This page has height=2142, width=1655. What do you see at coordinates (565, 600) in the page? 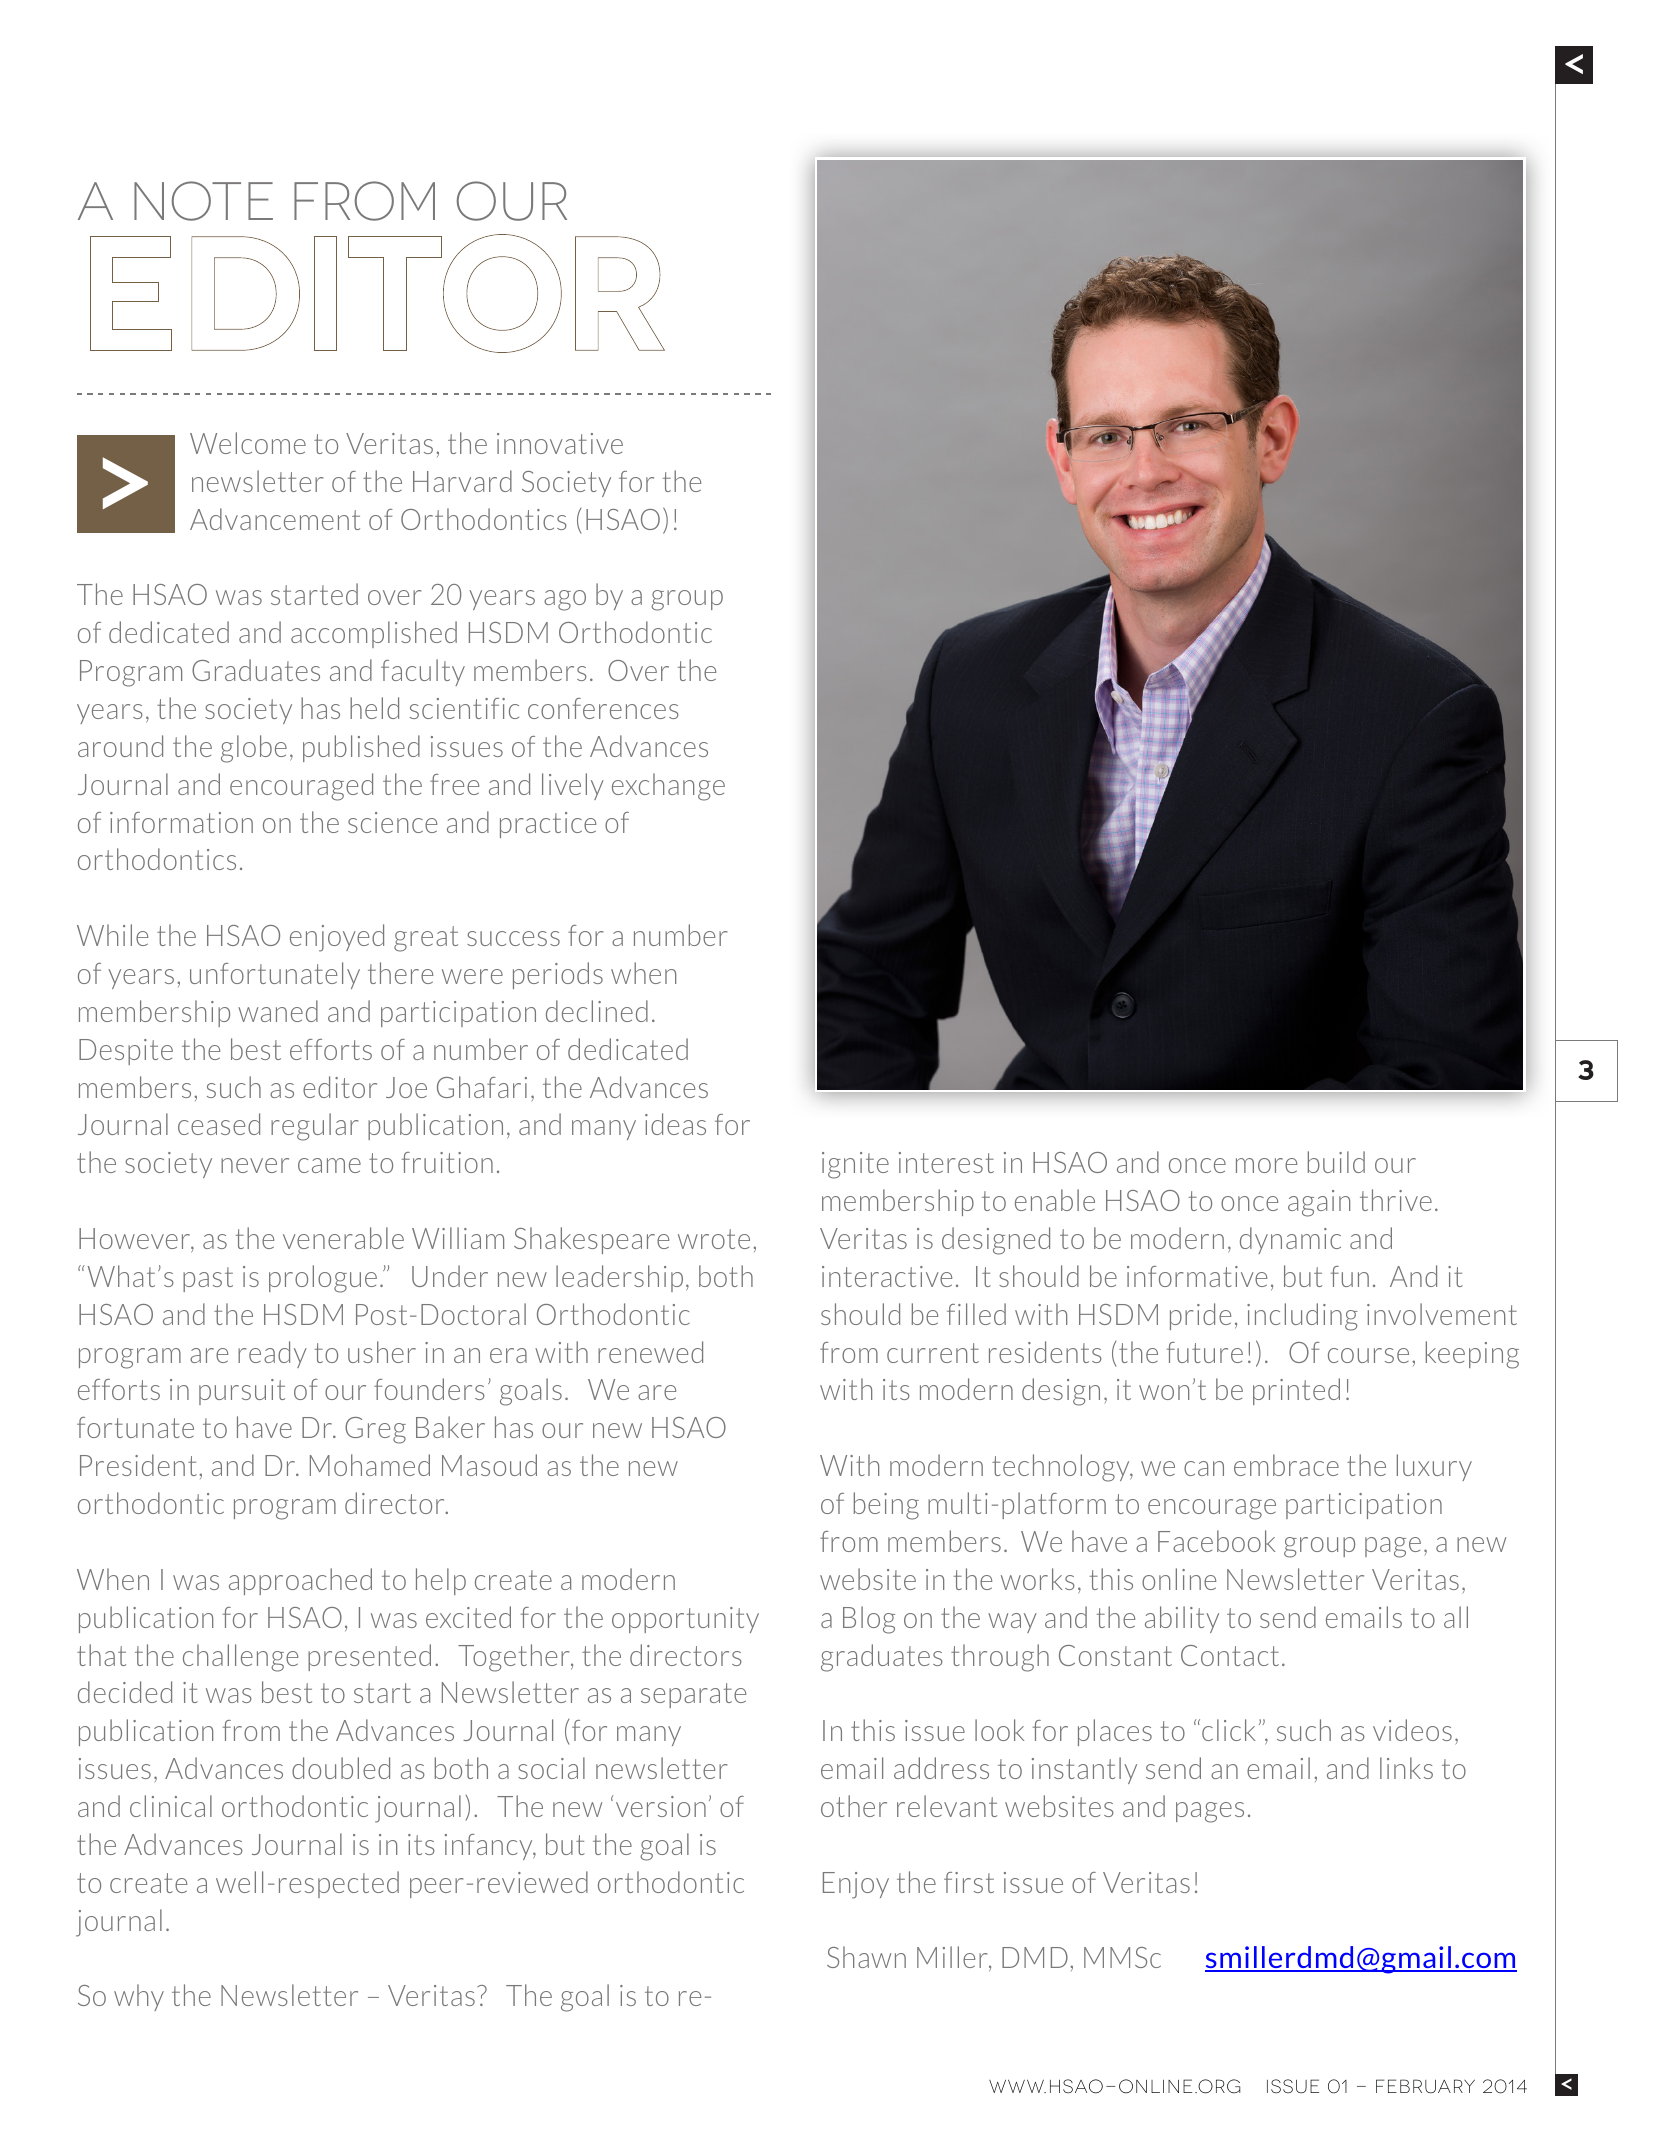
I see `ago` at bounding box center [565, 600].
